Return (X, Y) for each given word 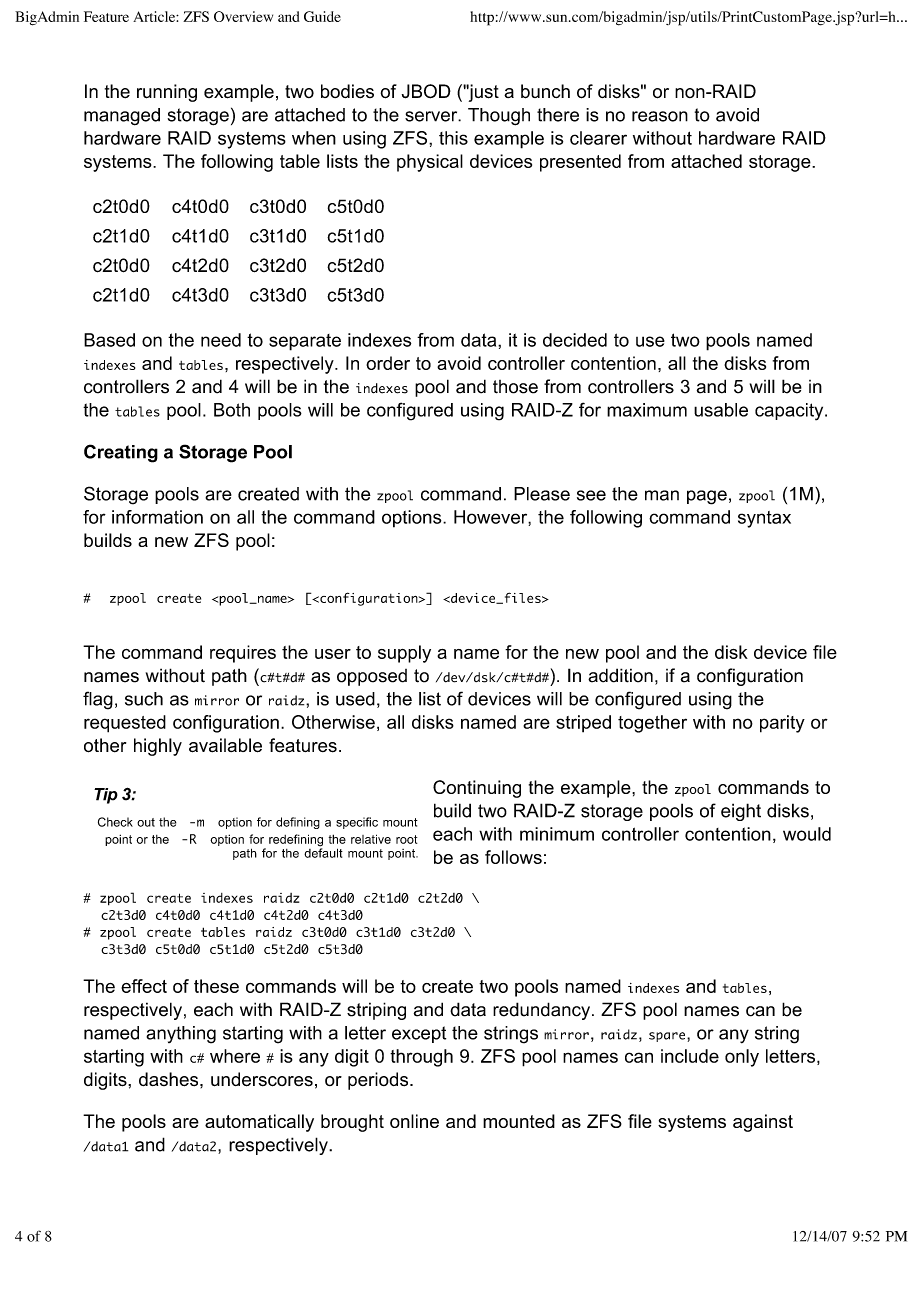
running (167, 93)
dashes (170, 1079)
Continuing (477, 789)
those (515, 387)
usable (721, 410)
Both (232, 410)
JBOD (426, 91)
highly (158, 747)
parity (782, 724)
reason (660, 116)
